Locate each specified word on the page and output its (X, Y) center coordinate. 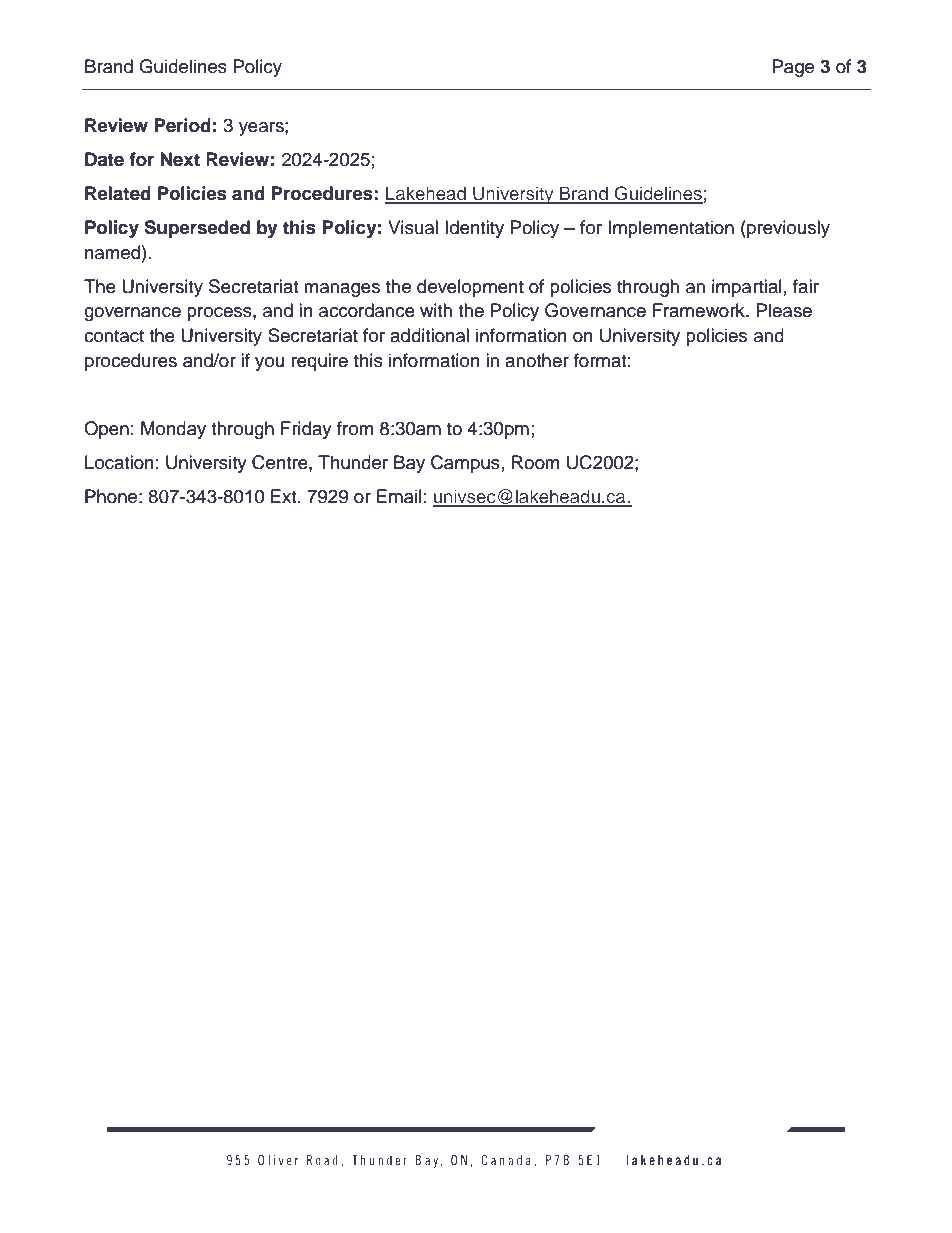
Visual (413, 227)
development (470, 288)
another (537, 360)
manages (342, 290)
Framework (700, 310)
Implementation (671, 229)
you (269, 364)
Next (180, 159)
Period (182, 125)
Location (119, 462)
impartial (747, 288)
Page (793, 68)
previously (787, 229)
